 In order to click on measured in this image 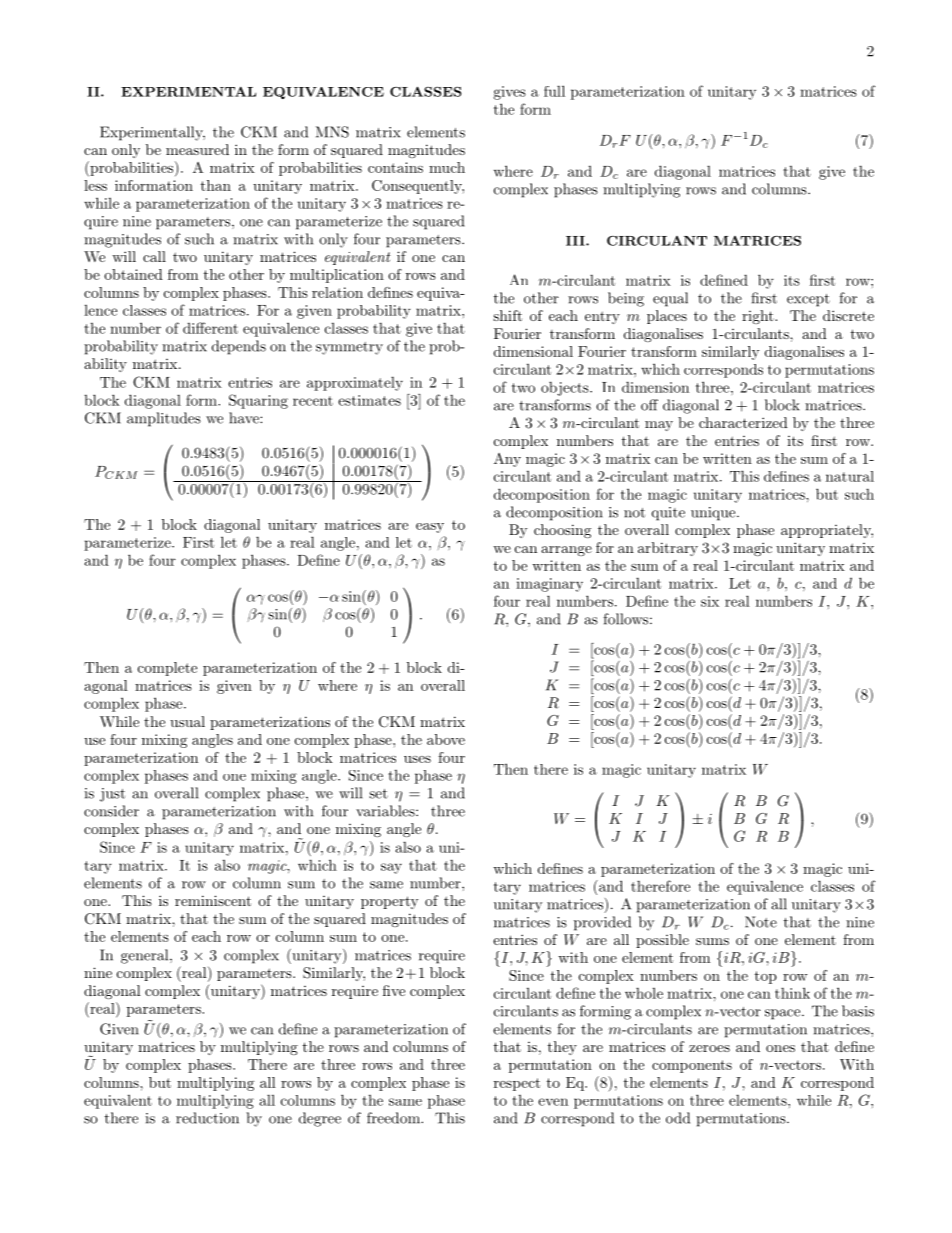, I will do `click(197, 149)`.
